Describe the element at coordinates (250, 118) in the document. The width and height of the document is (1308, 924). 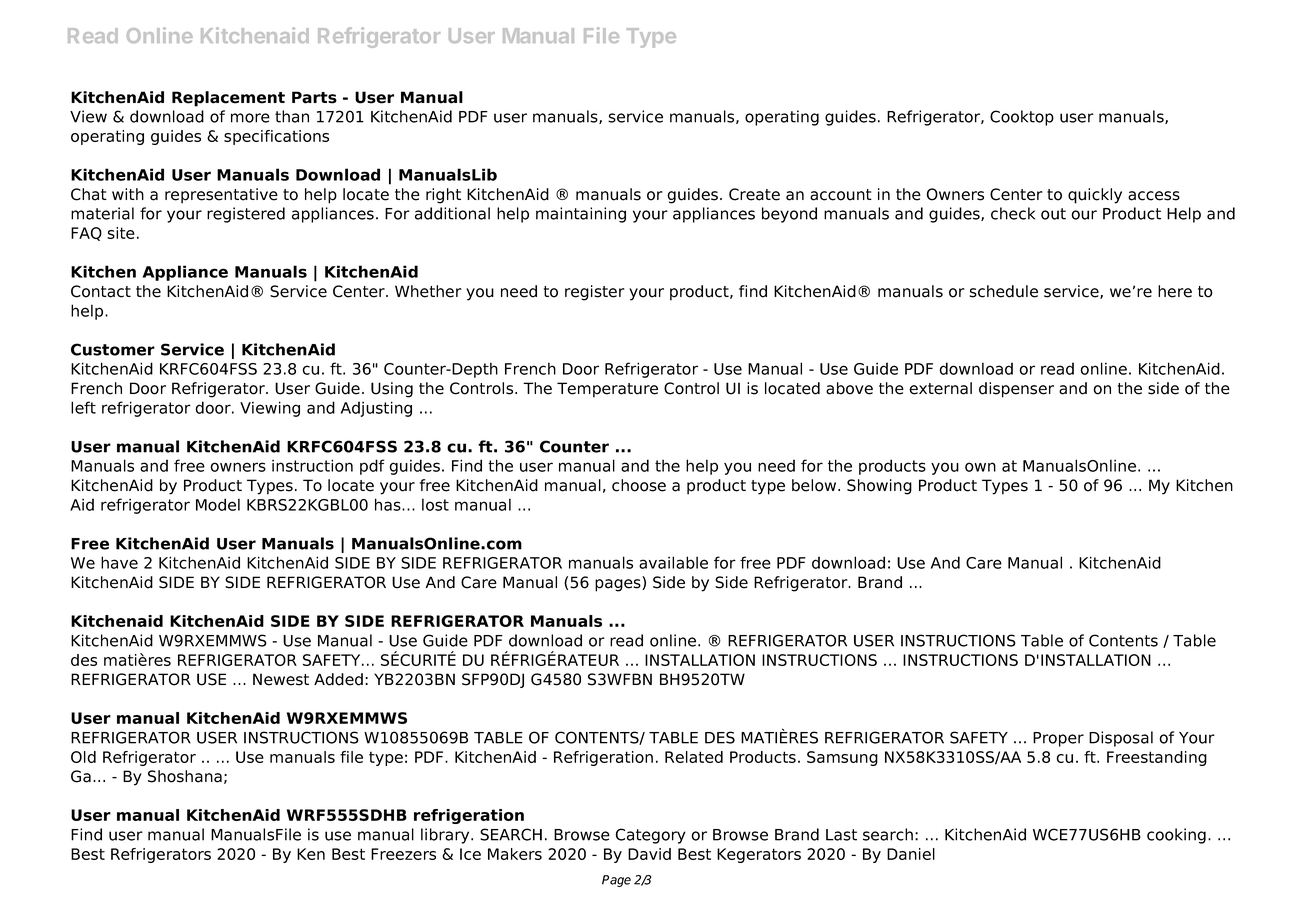
I see `more` at that location.
